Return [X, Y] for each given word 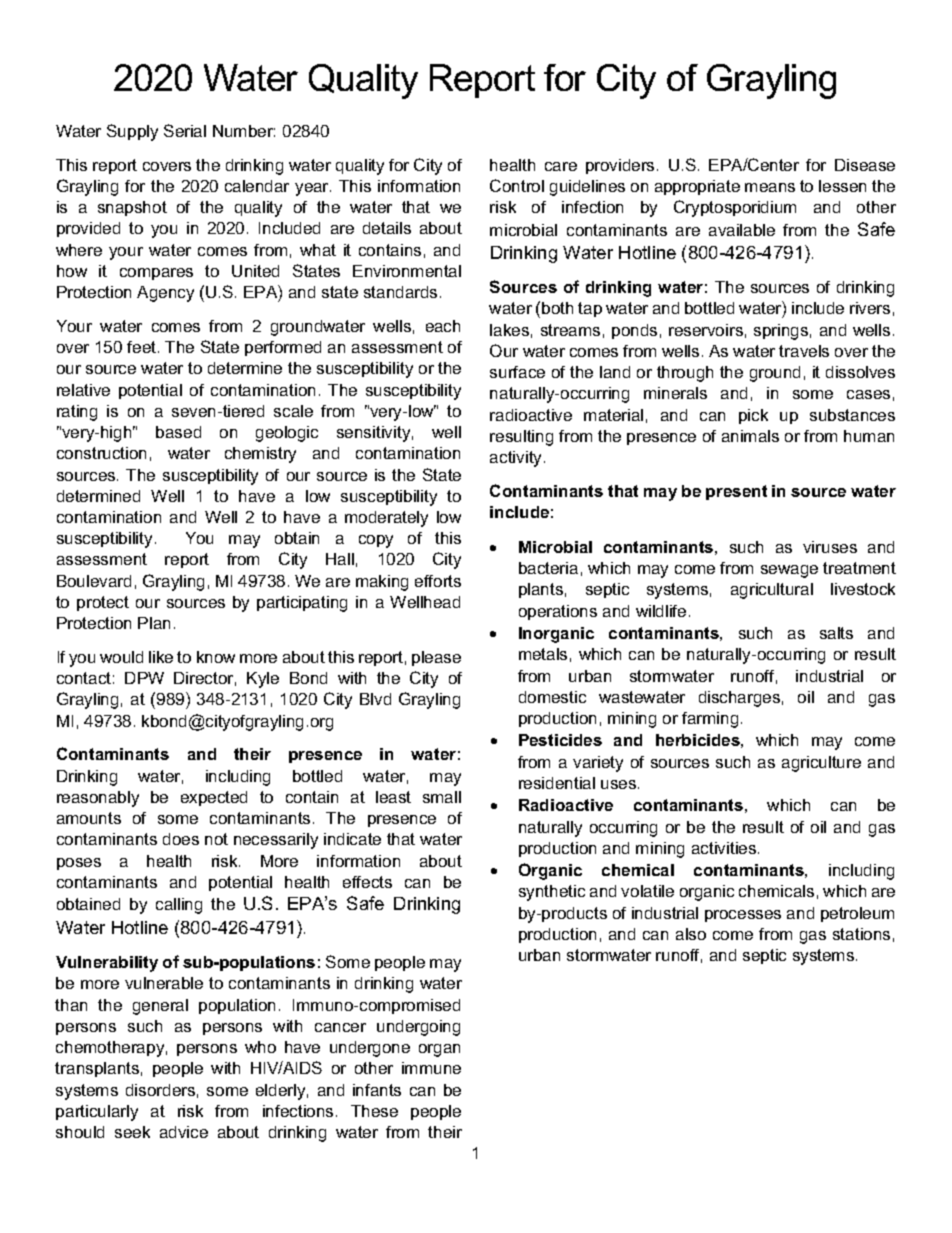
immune [431, 1068]
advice [184, 1132]
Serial [185, 130]
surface [517, 372]
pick [753, 416]
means [770, 187]
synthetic [552, 893]
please [436, 658]
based [178, 432]
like [161, 657]
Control [517, 185]
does [181, 839]
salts [836, 633]
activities [725, 848]
